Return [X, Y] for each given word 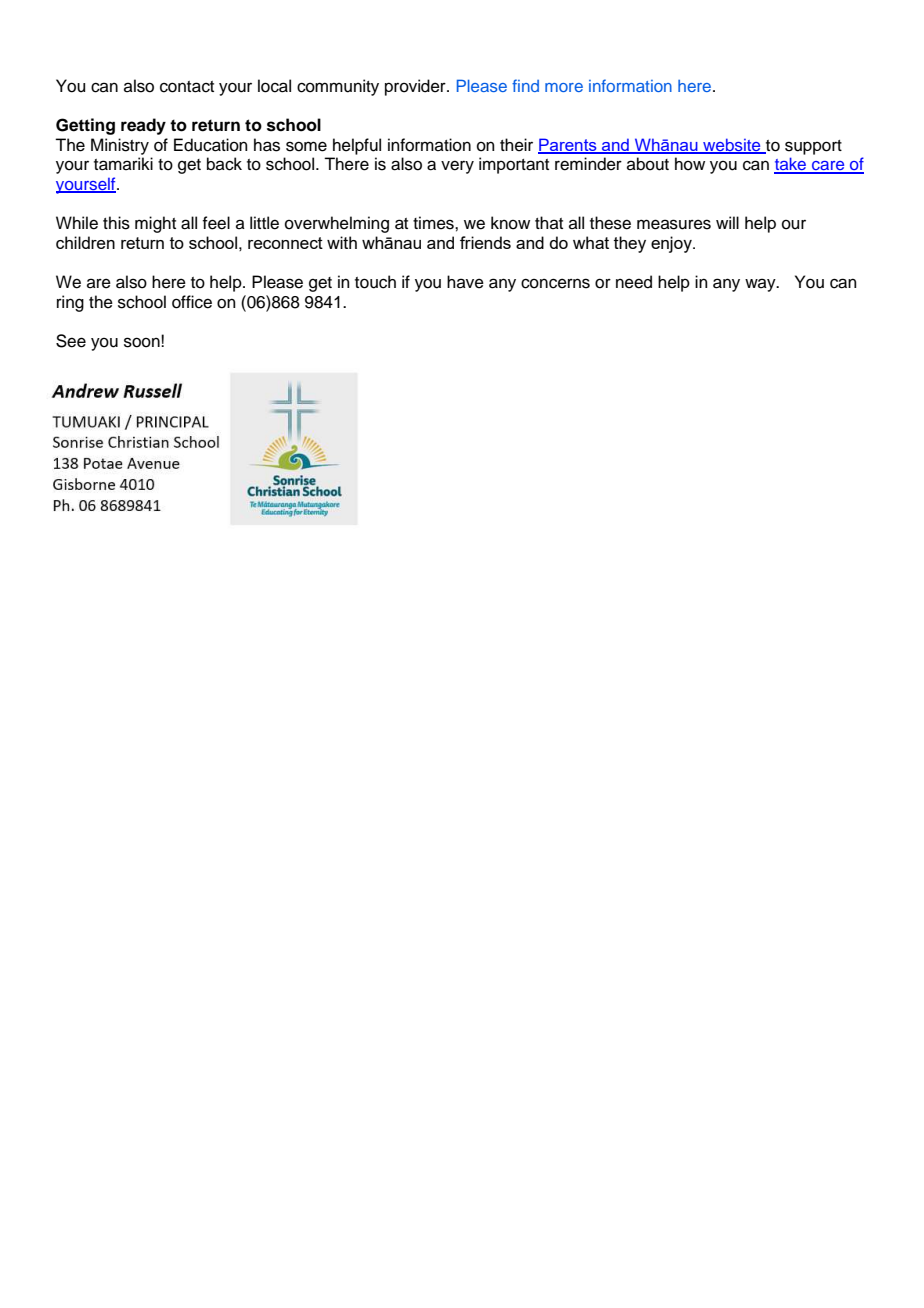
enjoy [672, 244]
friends [485, 242]
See [71, 341]
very [457, 167]
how [690, 164]
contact [187, 87]
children [85, 242]
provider [416, 87]
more [564, 87]
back [224, 164]
